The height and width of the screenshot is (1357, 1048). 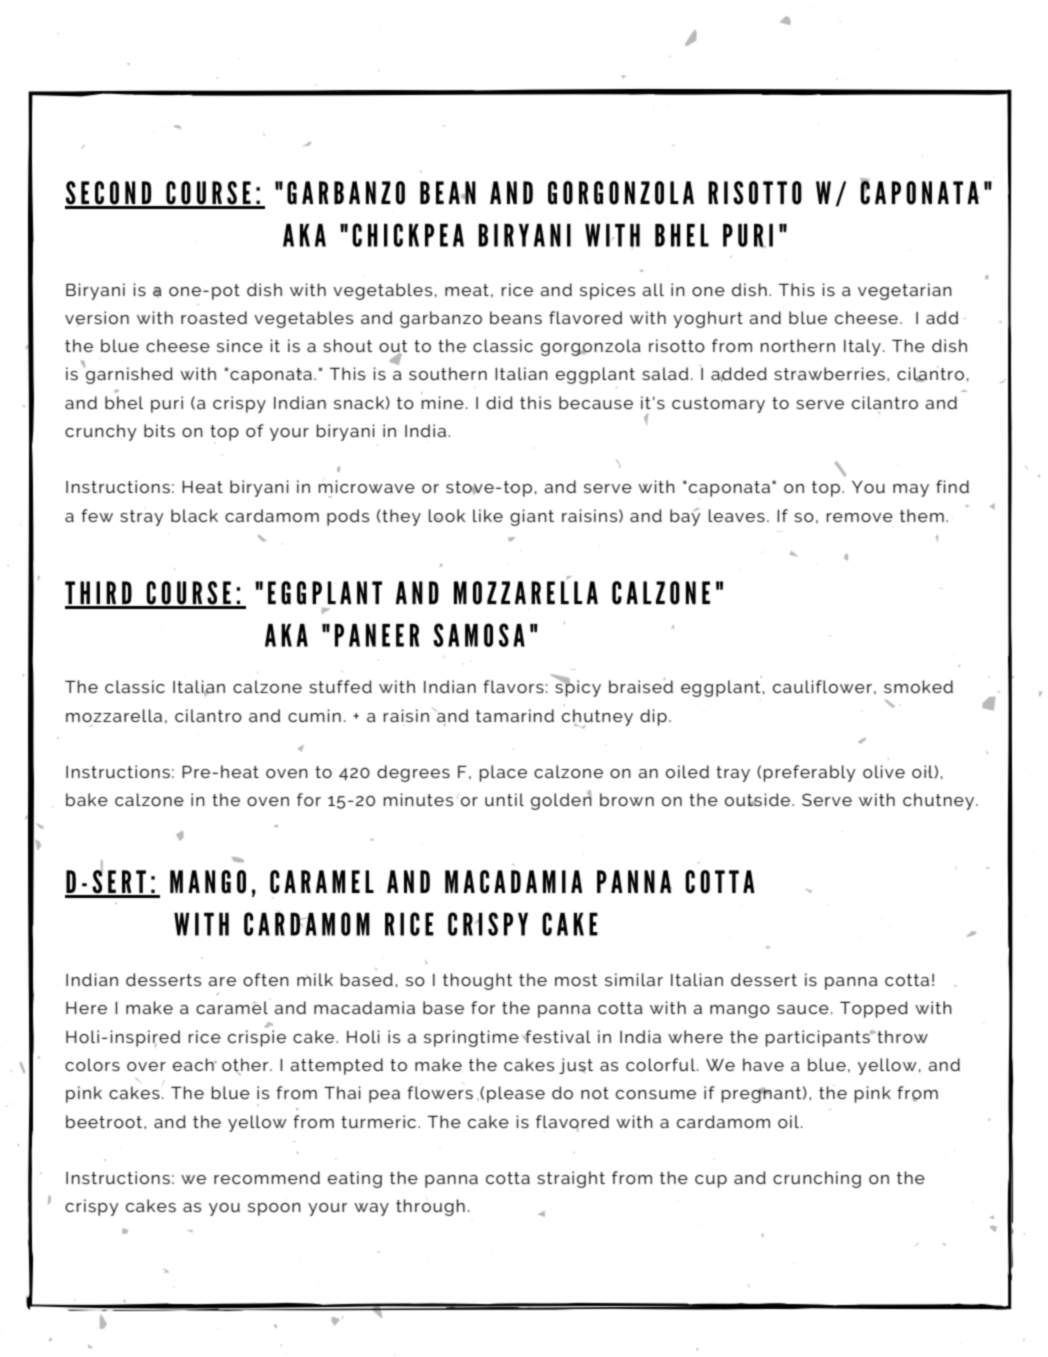 What do you see at coordinates (267, 1177) in the screenshot?
I see `recommend` at bounding box center [267, 1177].
